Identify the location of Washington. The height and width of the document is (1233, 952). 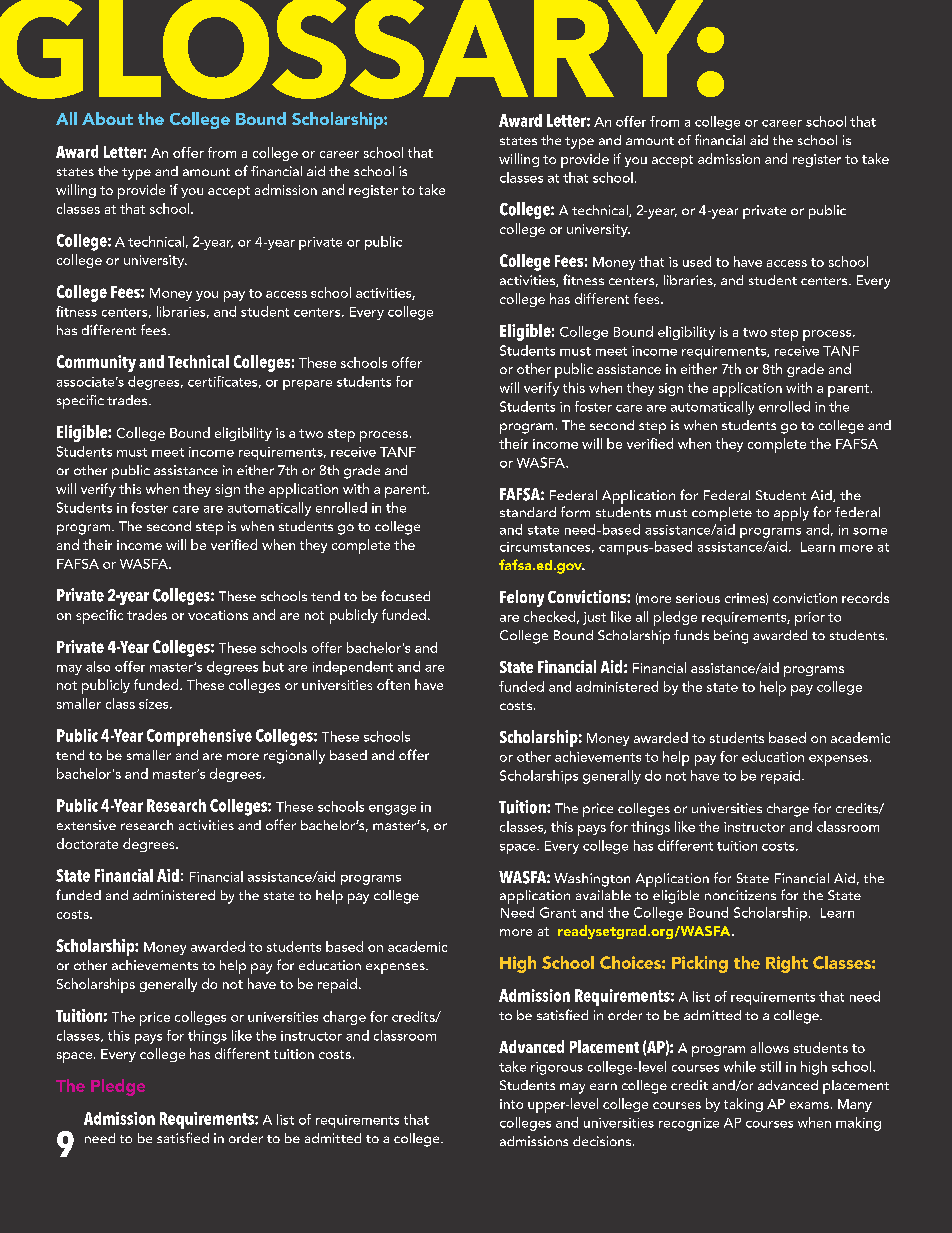
(592, 880).
